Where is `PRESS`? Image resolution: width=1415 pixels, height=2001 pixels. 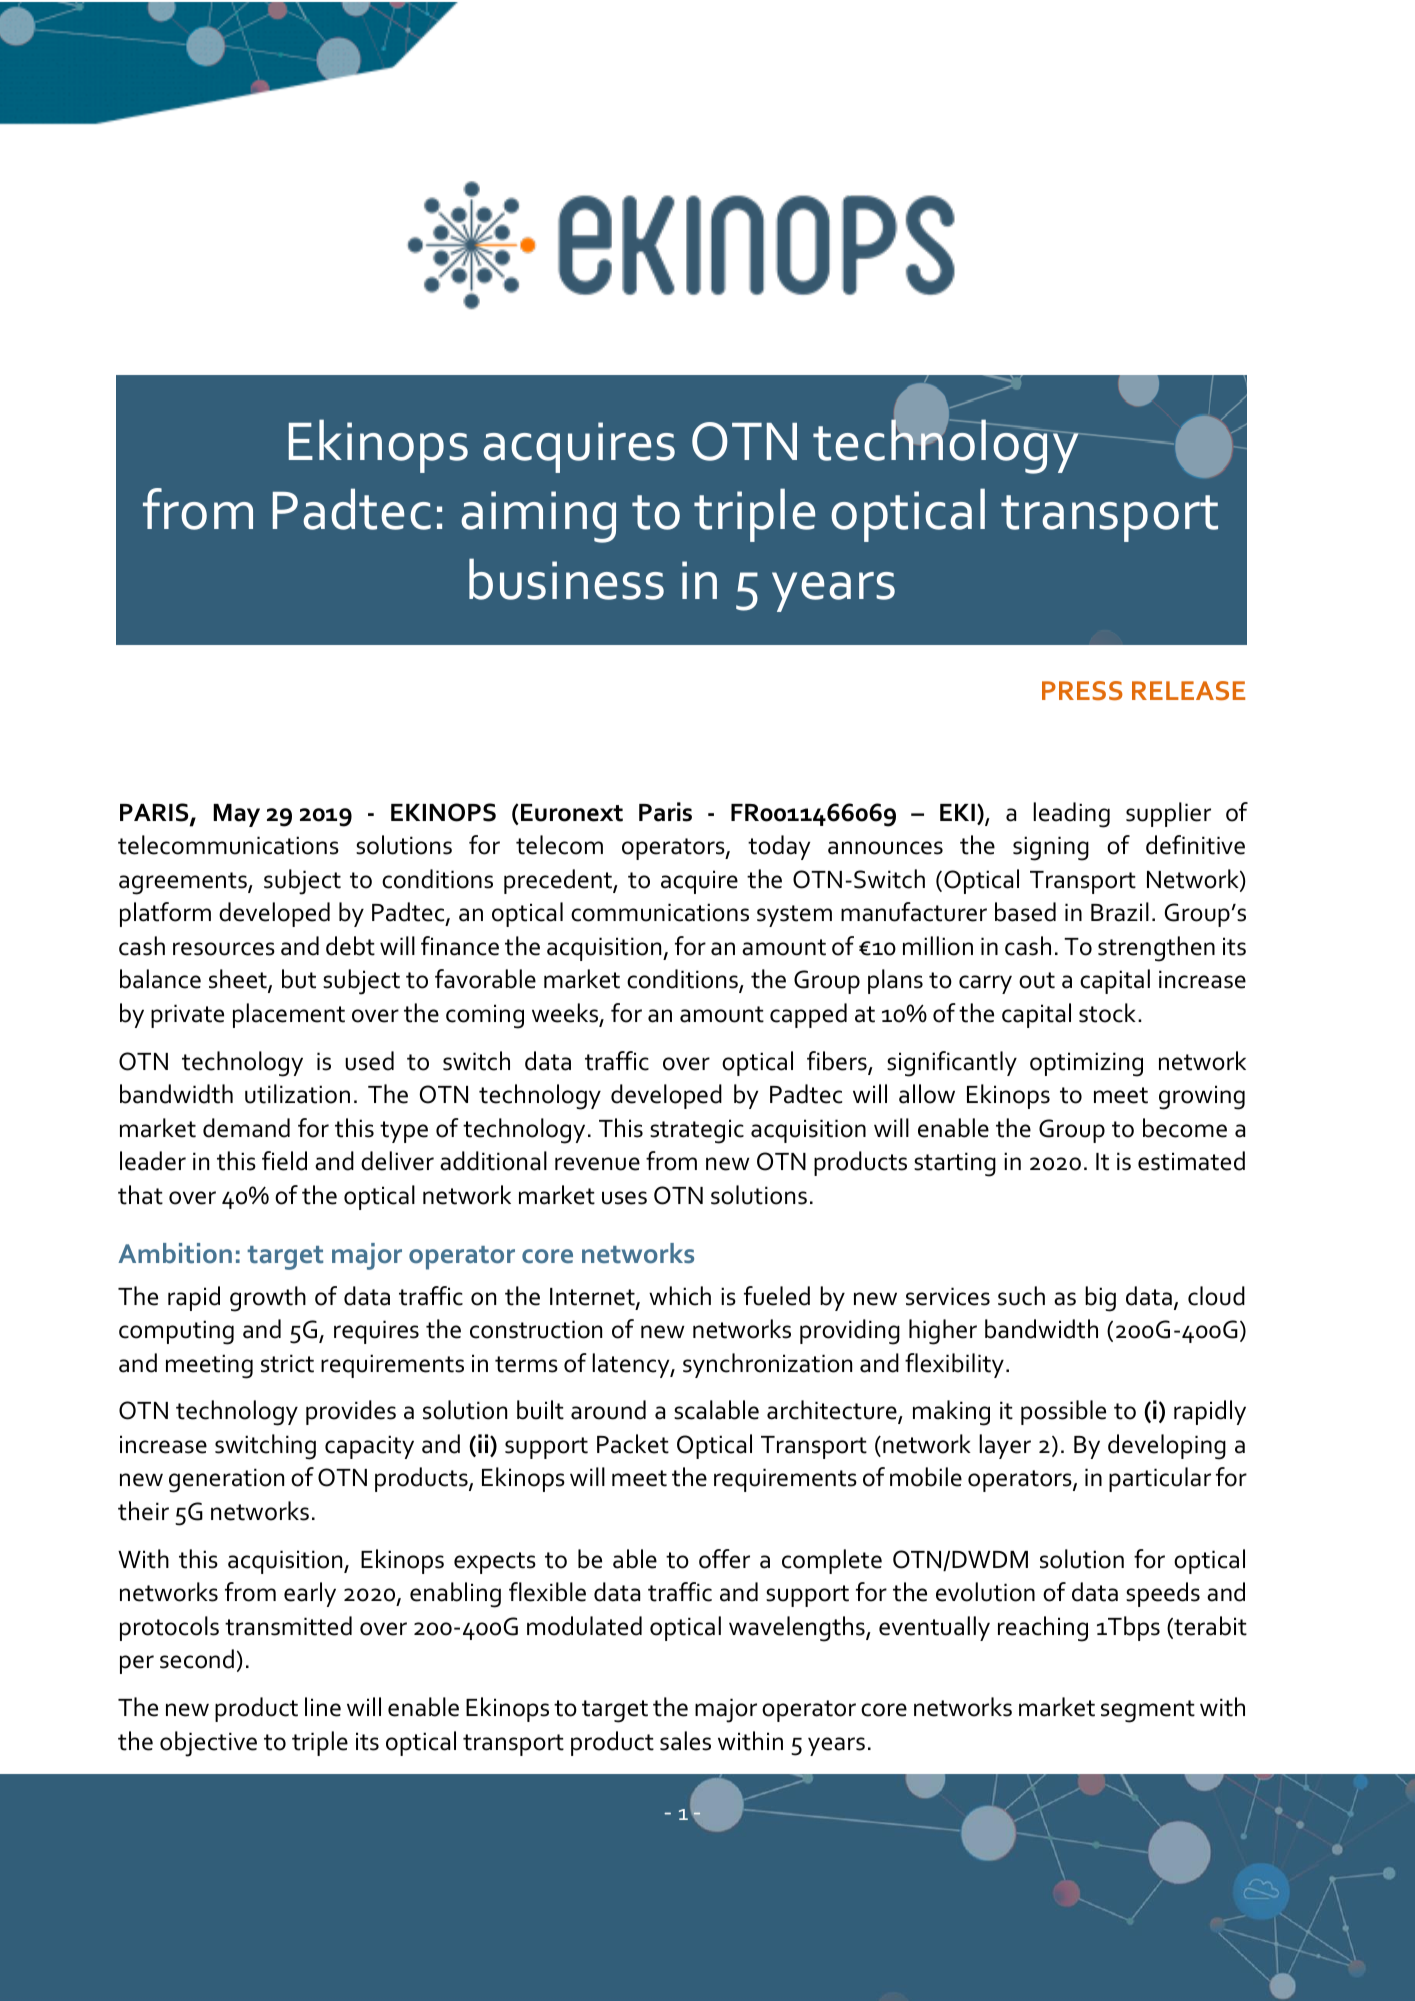 PRESS is located at coordinates (1082, 691).
